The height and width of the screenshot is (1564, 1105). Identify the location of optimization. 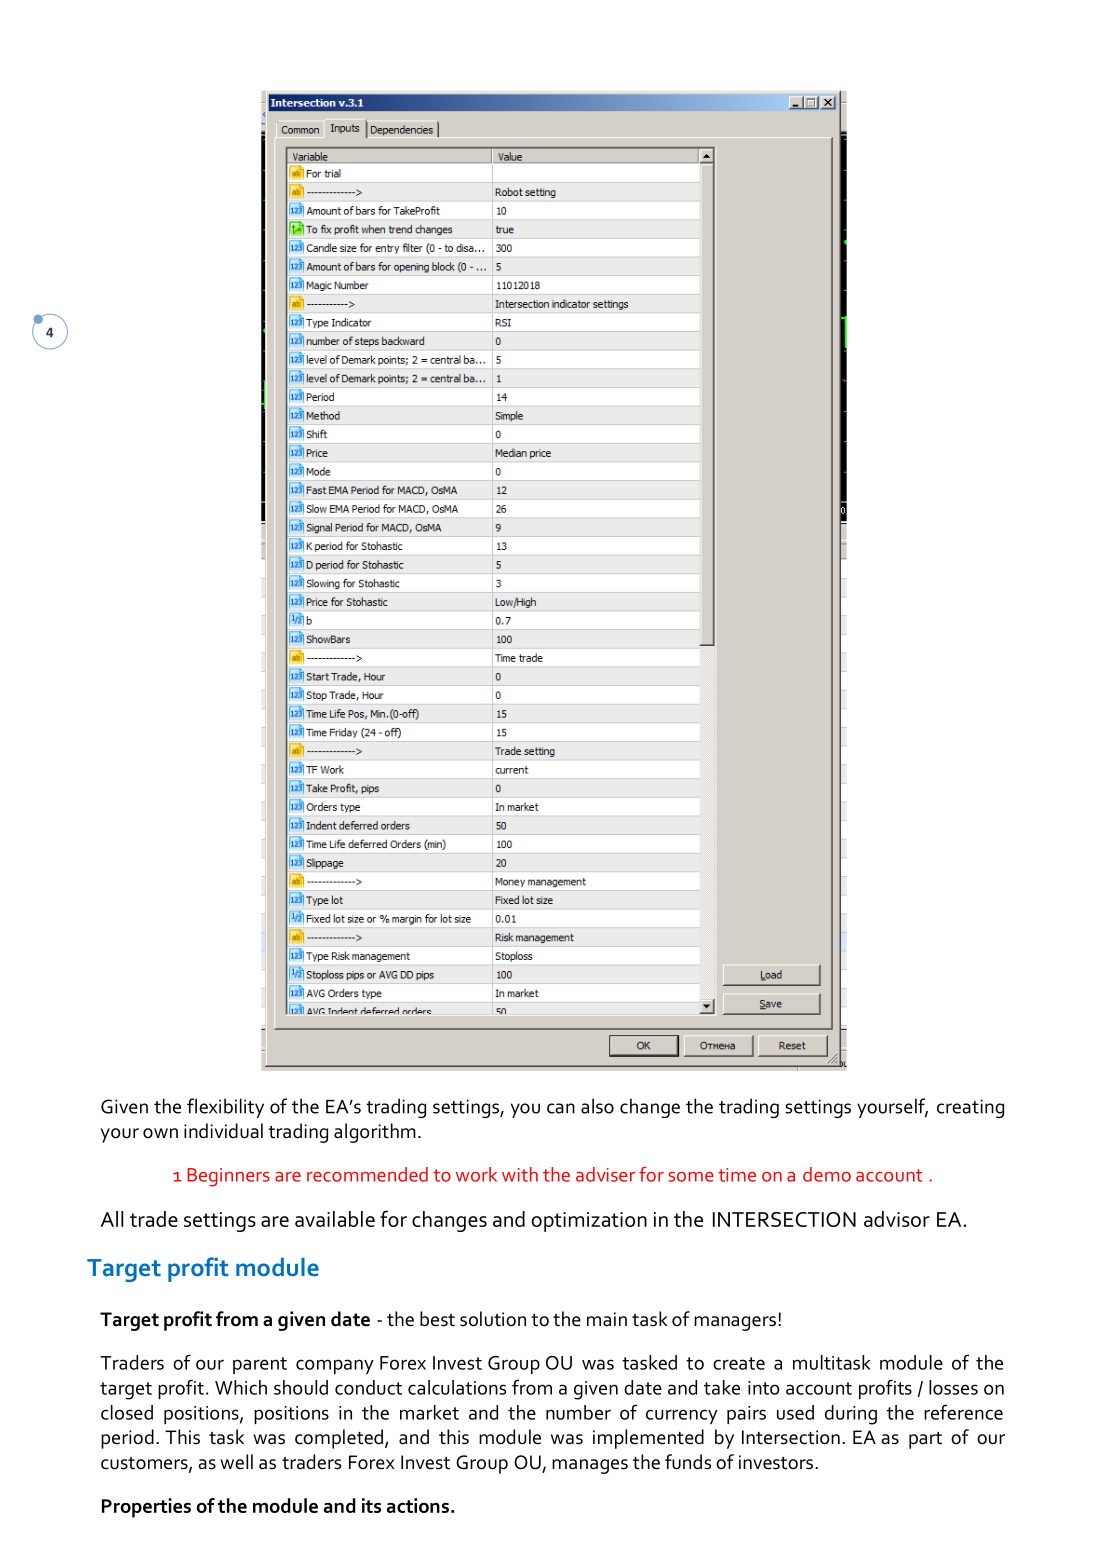
(589, 1222).
